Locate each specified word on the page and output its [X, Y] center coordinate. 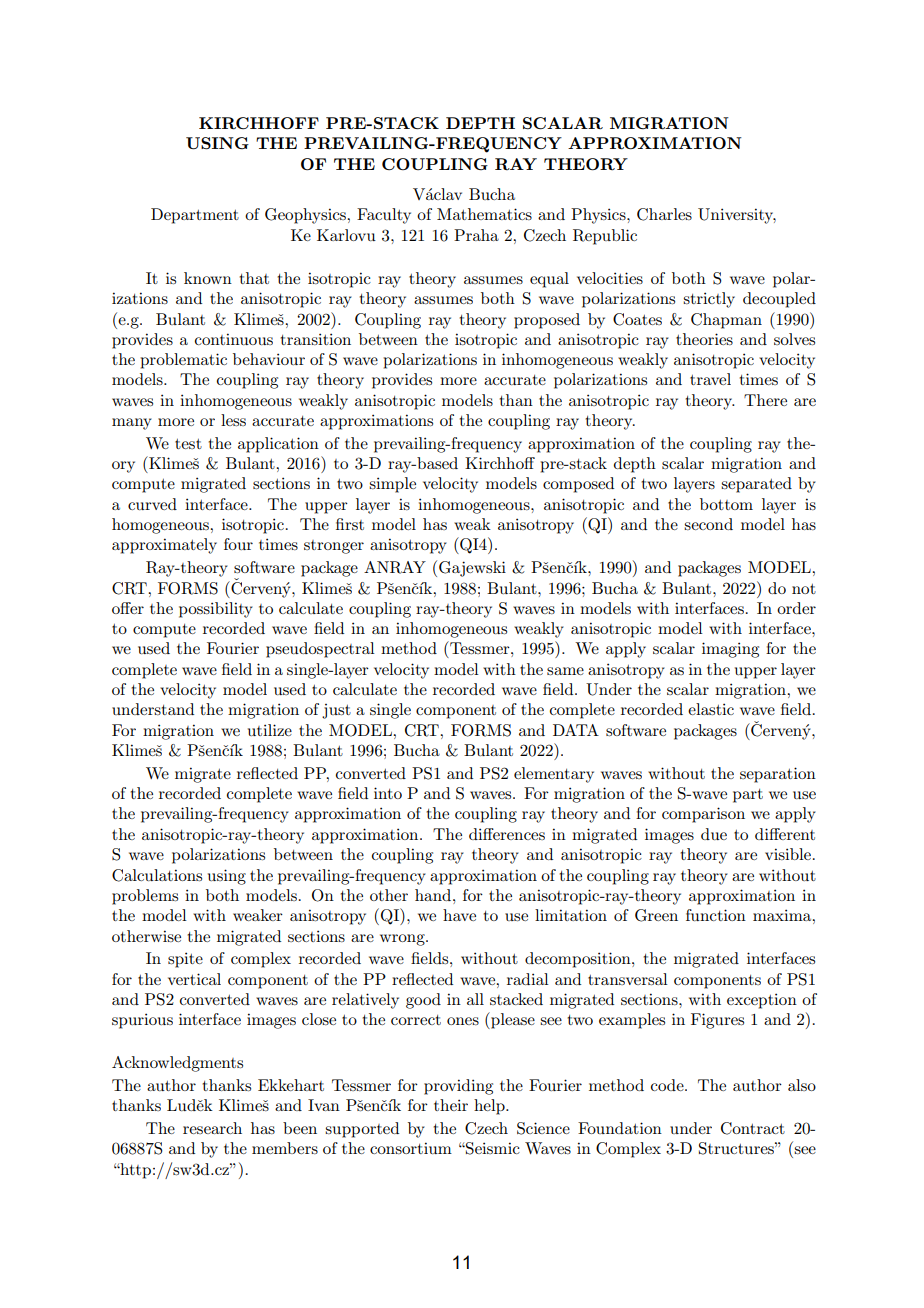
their [451, 1105]
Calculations [157, 875]
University [737, 216]
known [208, 278]
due [714, 834]
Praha [476, 235]
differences [507, 834]
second [708, 524]
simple [392, 485]
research [212, 1128]
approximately [164, 546]
